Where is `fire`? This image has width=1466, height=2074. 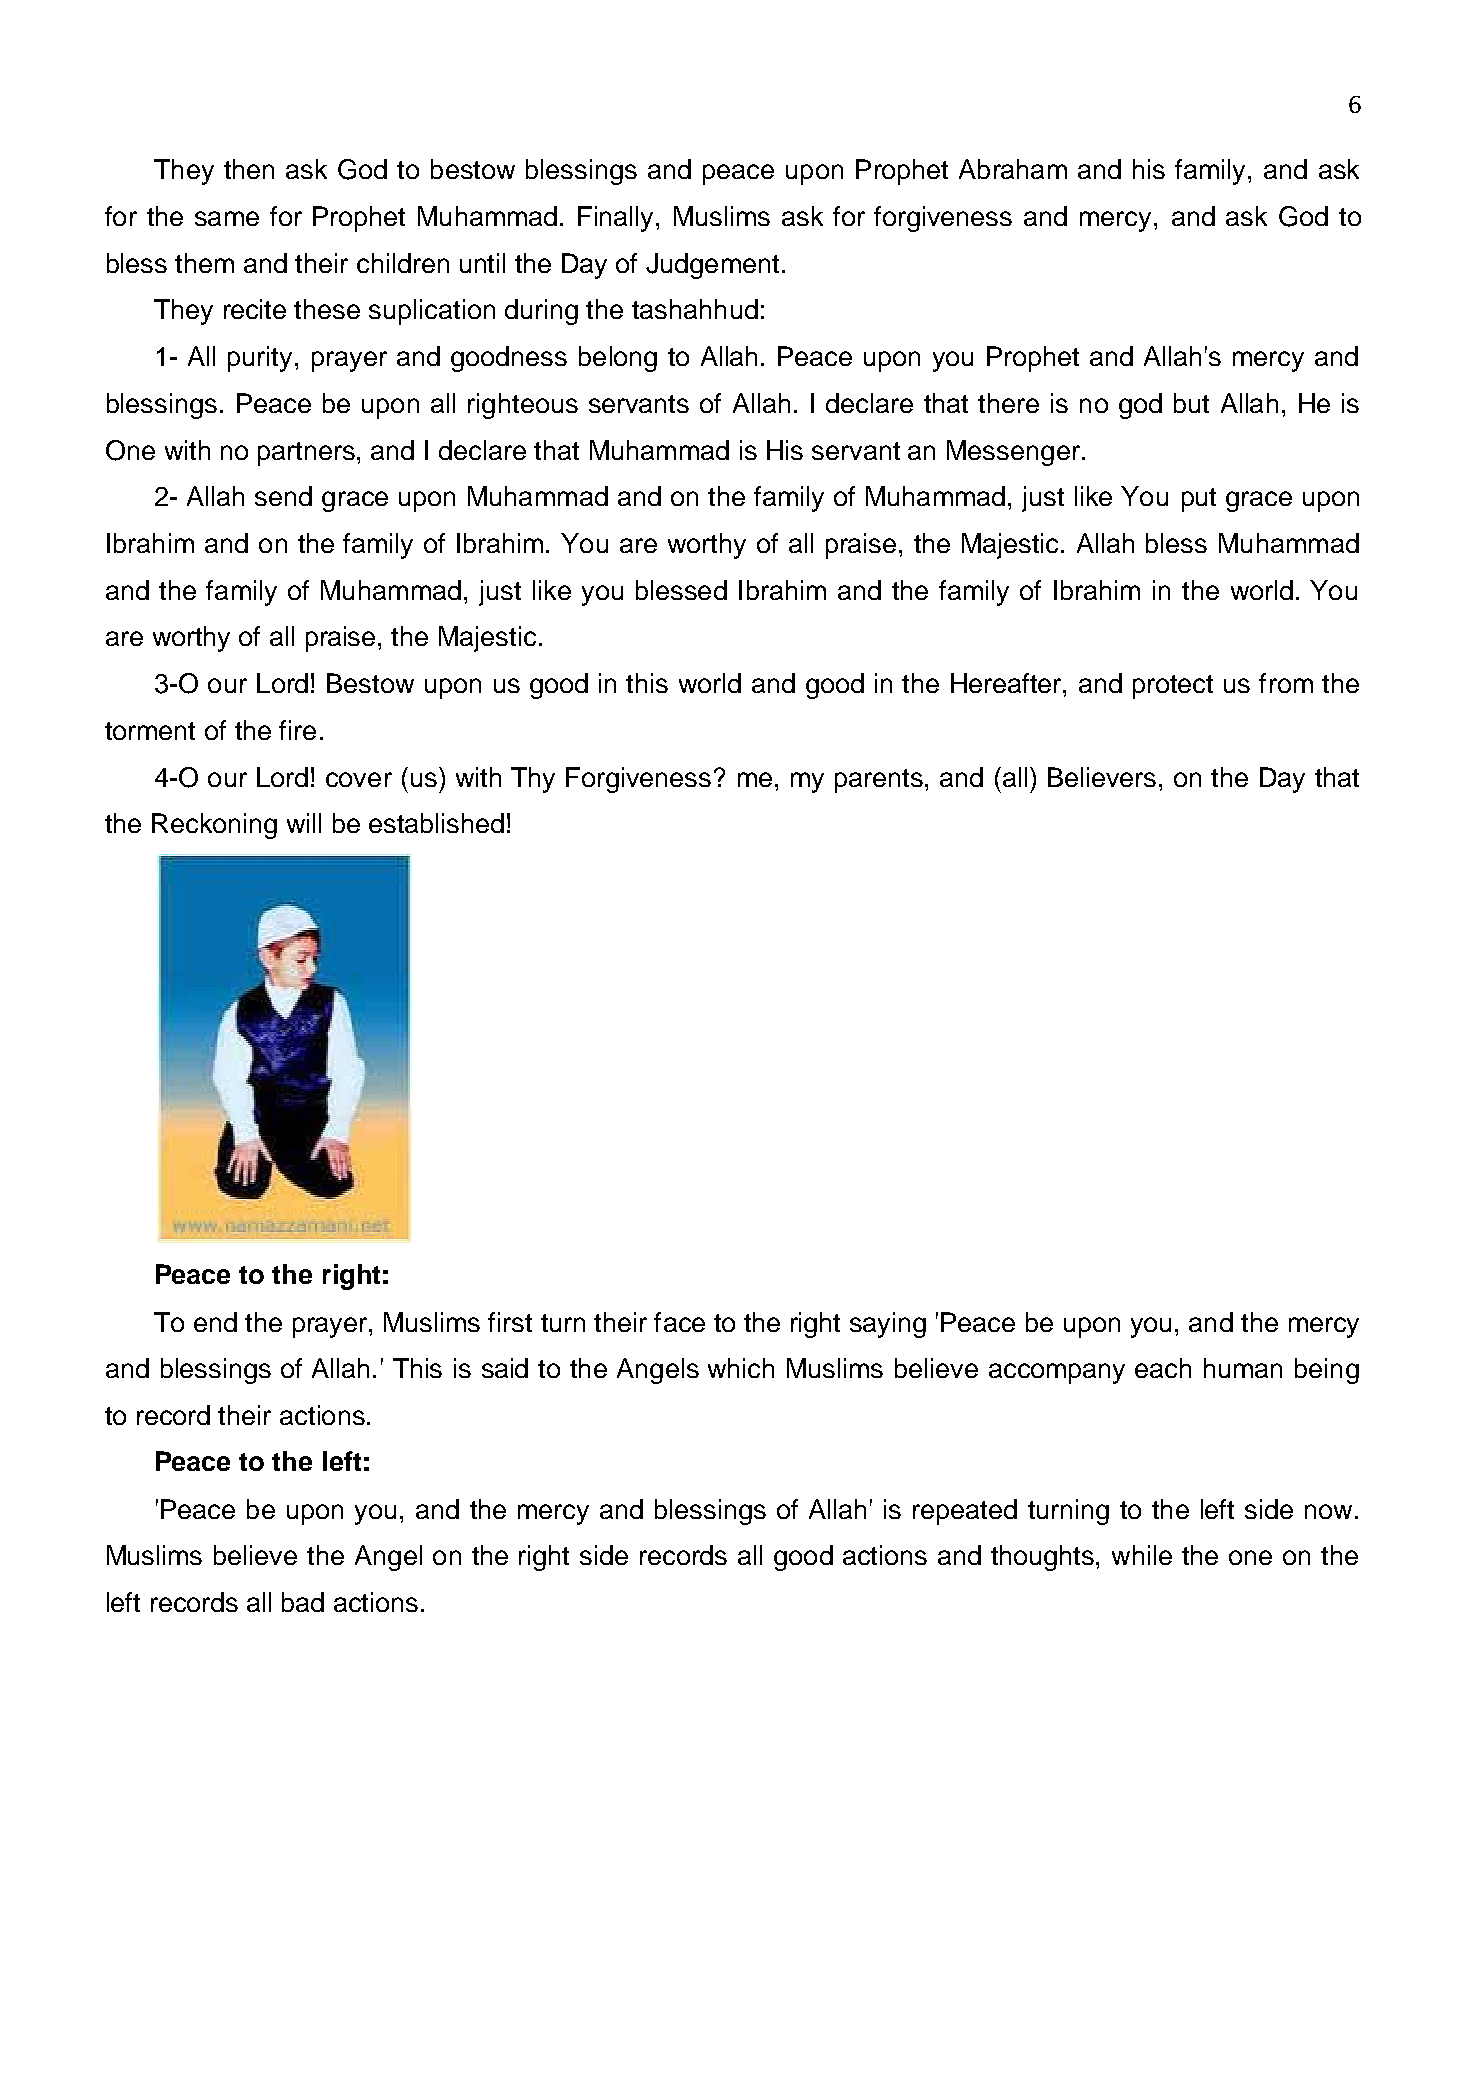
fire is located at coordinates (297, 730).
